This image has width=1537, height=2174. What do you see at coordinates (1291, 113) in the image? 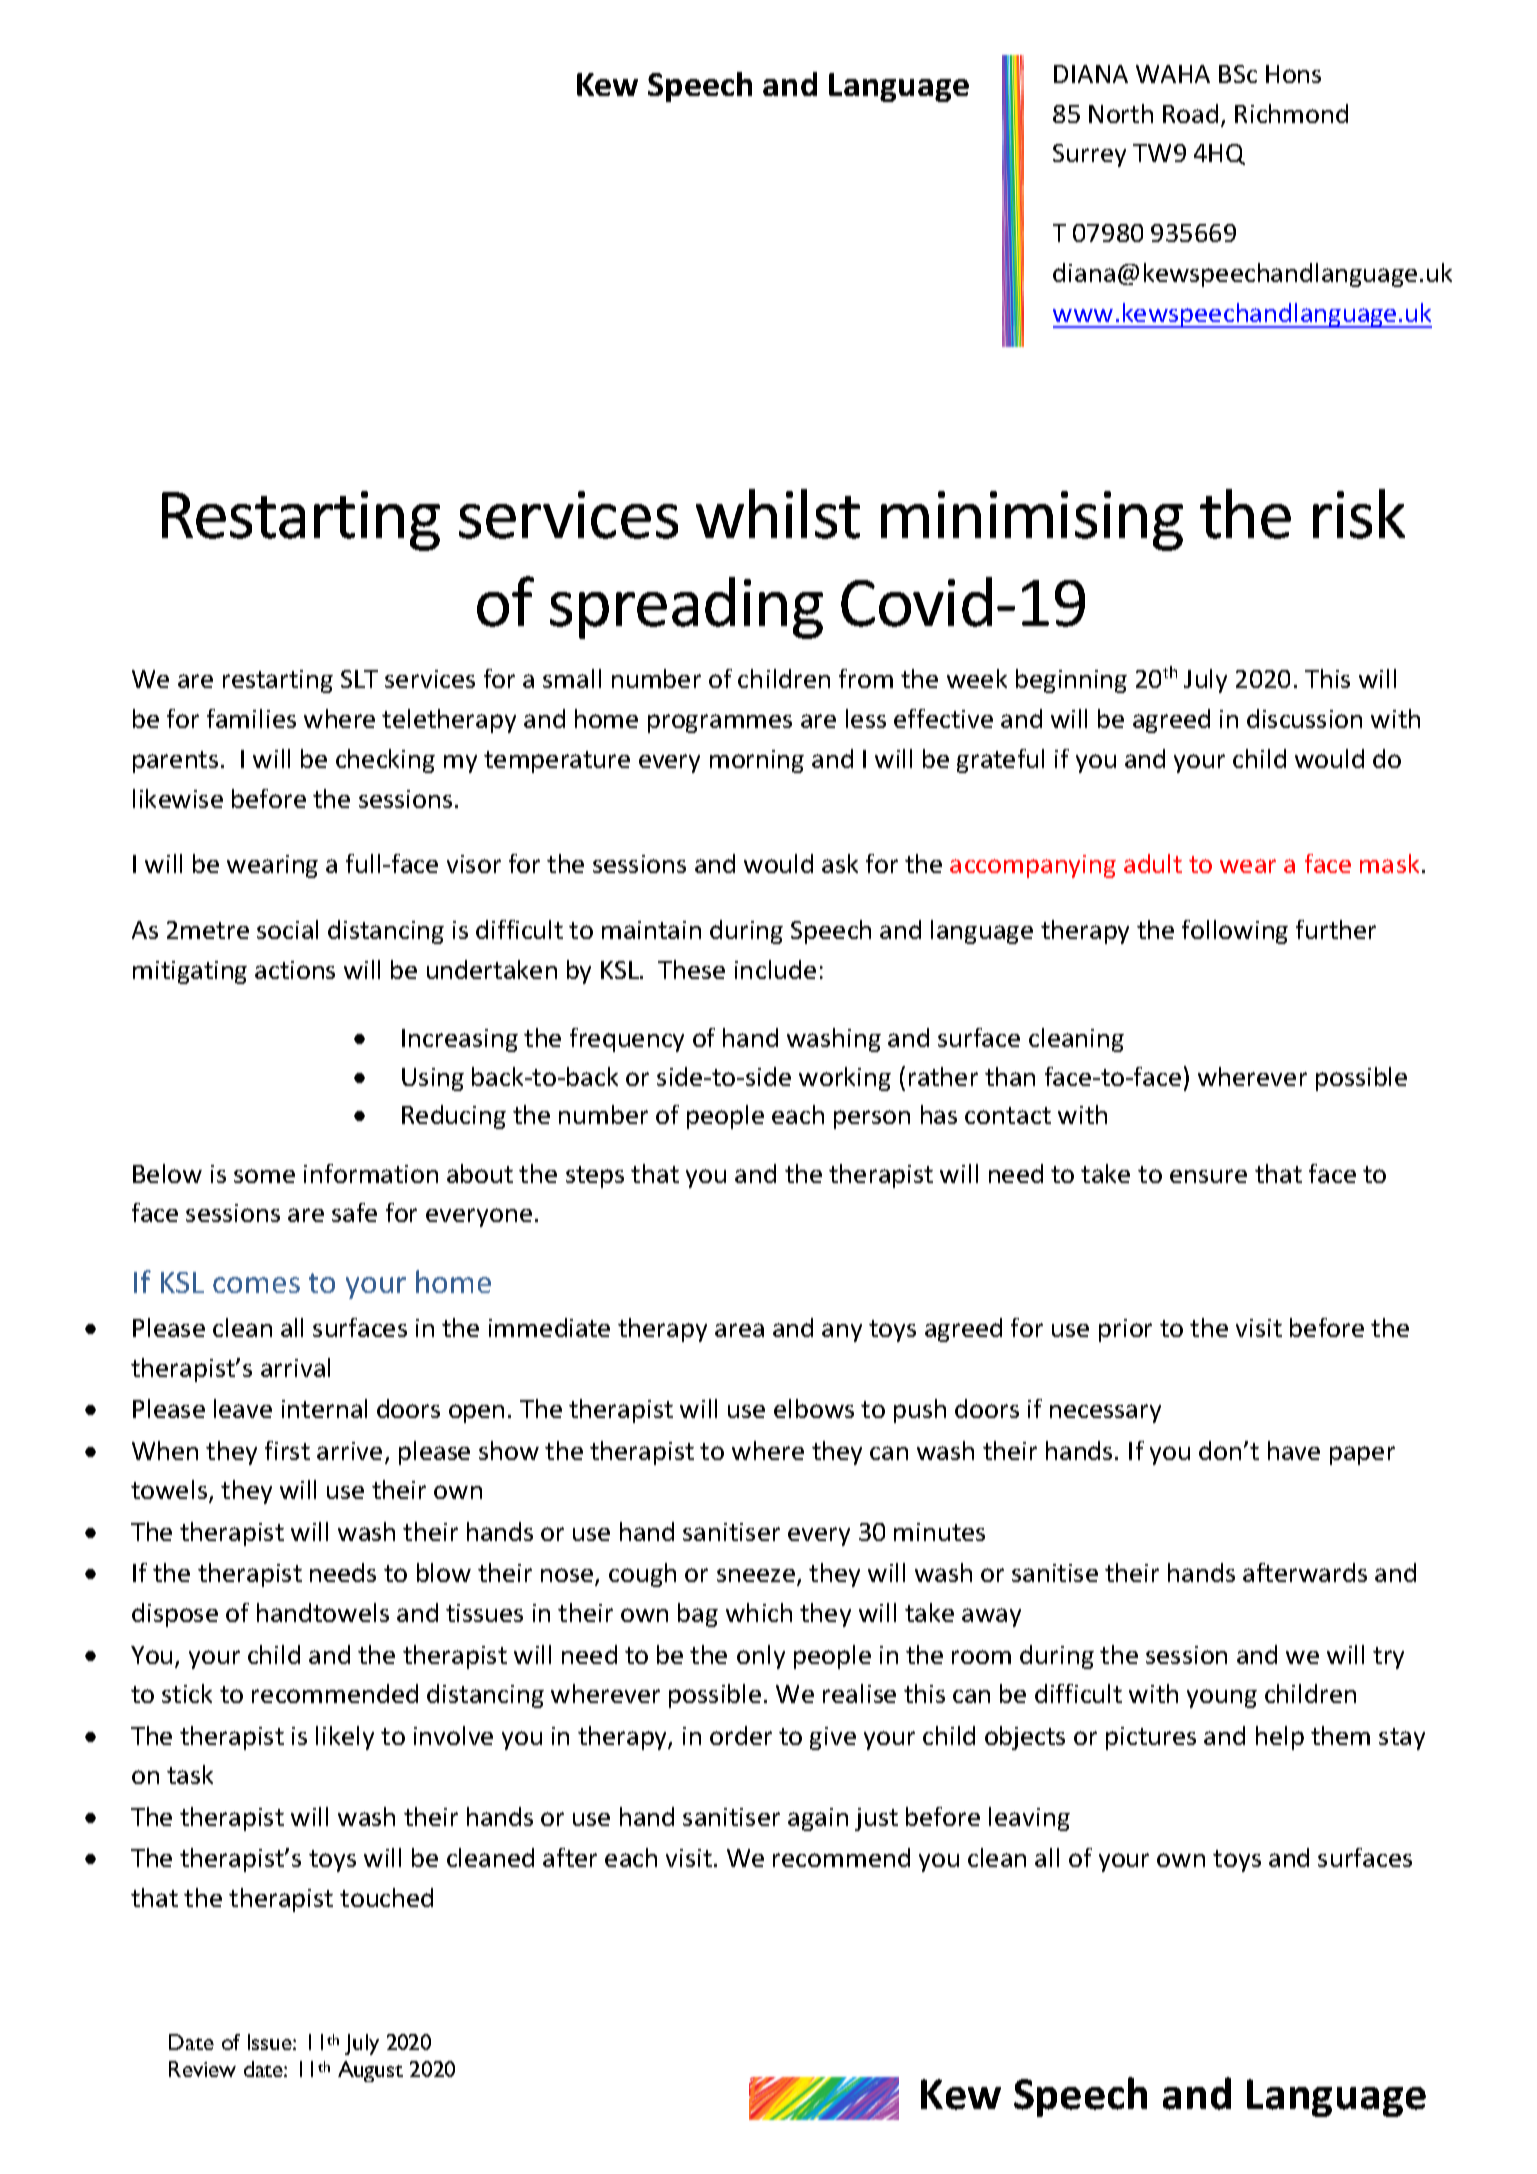
I see `Richmond` at bounding box center [1291, 113].
